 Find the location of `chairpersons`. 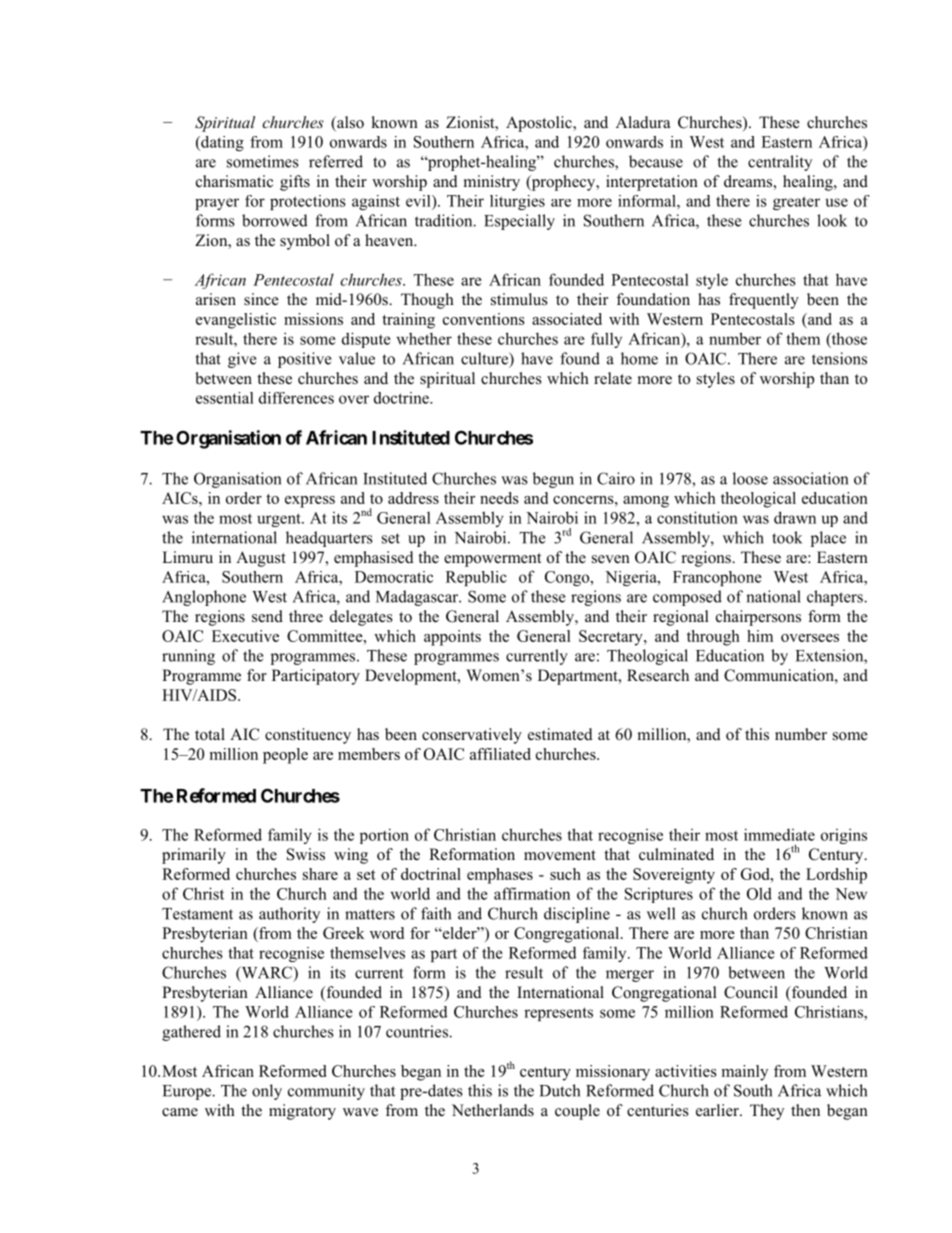

chairpersons is located at coordinates (758, 618).
